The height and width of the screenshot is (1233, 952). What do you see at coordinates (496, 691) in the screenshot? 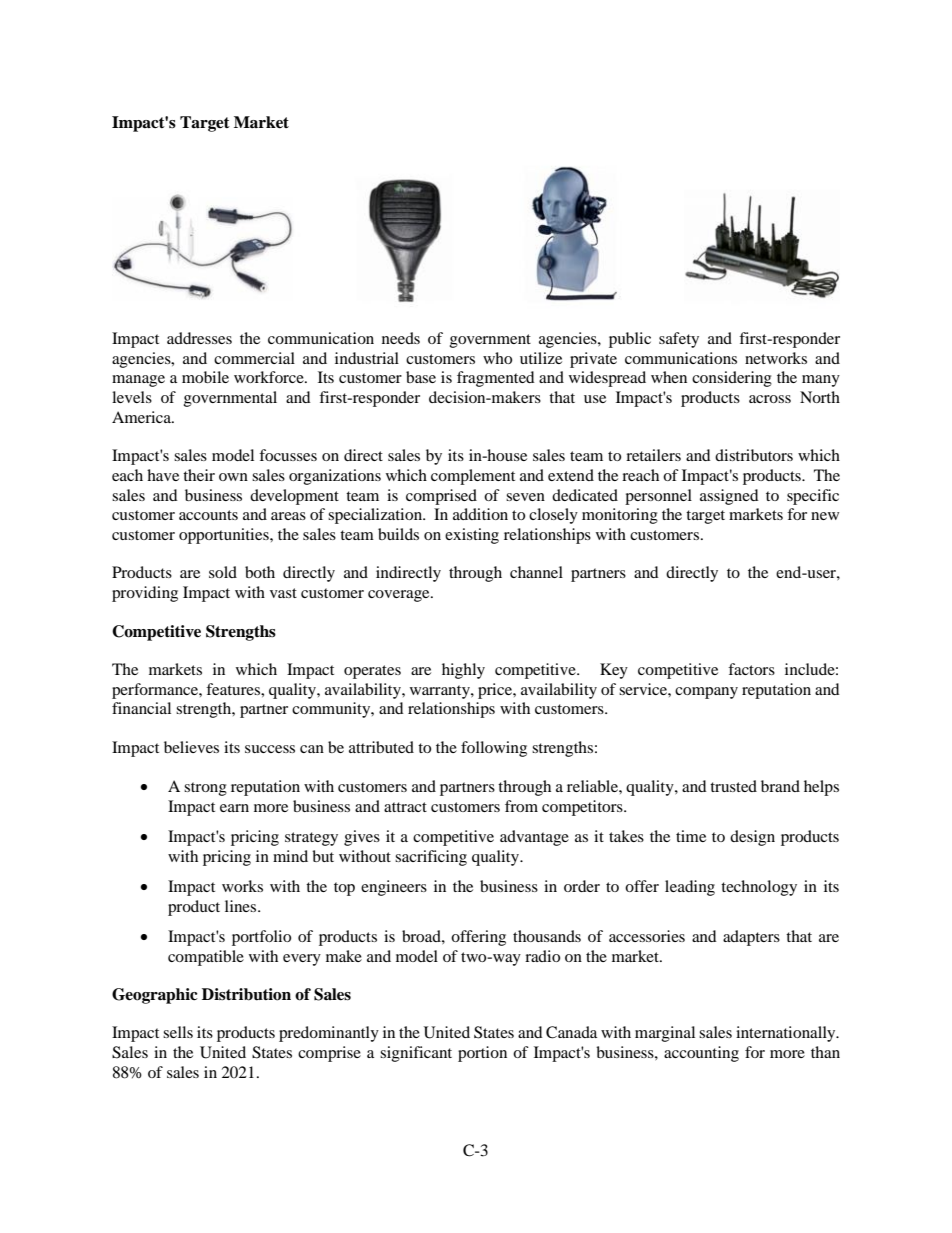
I see `price` at bounding box center [496, 691].
